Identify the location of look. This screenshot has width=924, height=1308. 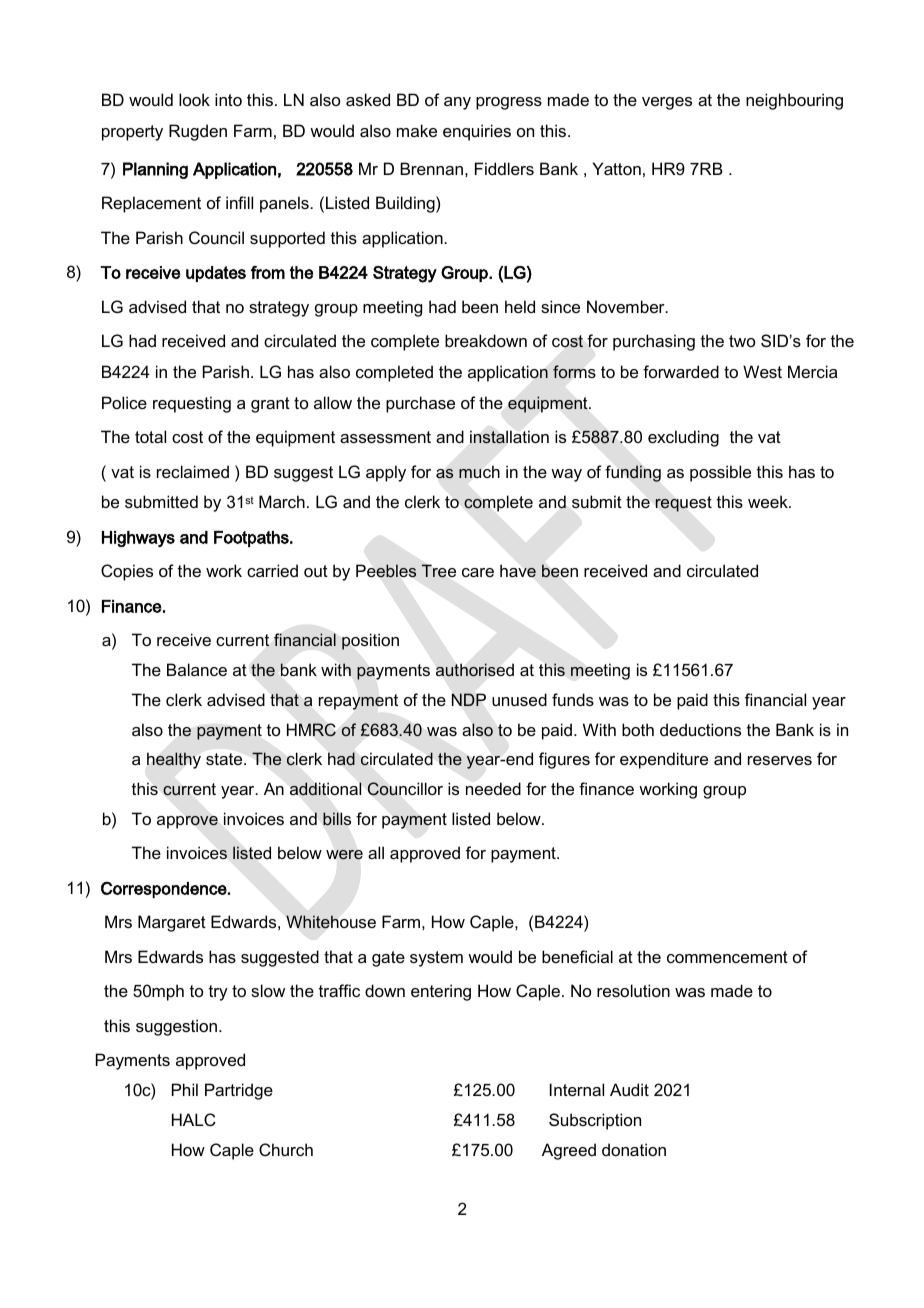
(194, 99).
